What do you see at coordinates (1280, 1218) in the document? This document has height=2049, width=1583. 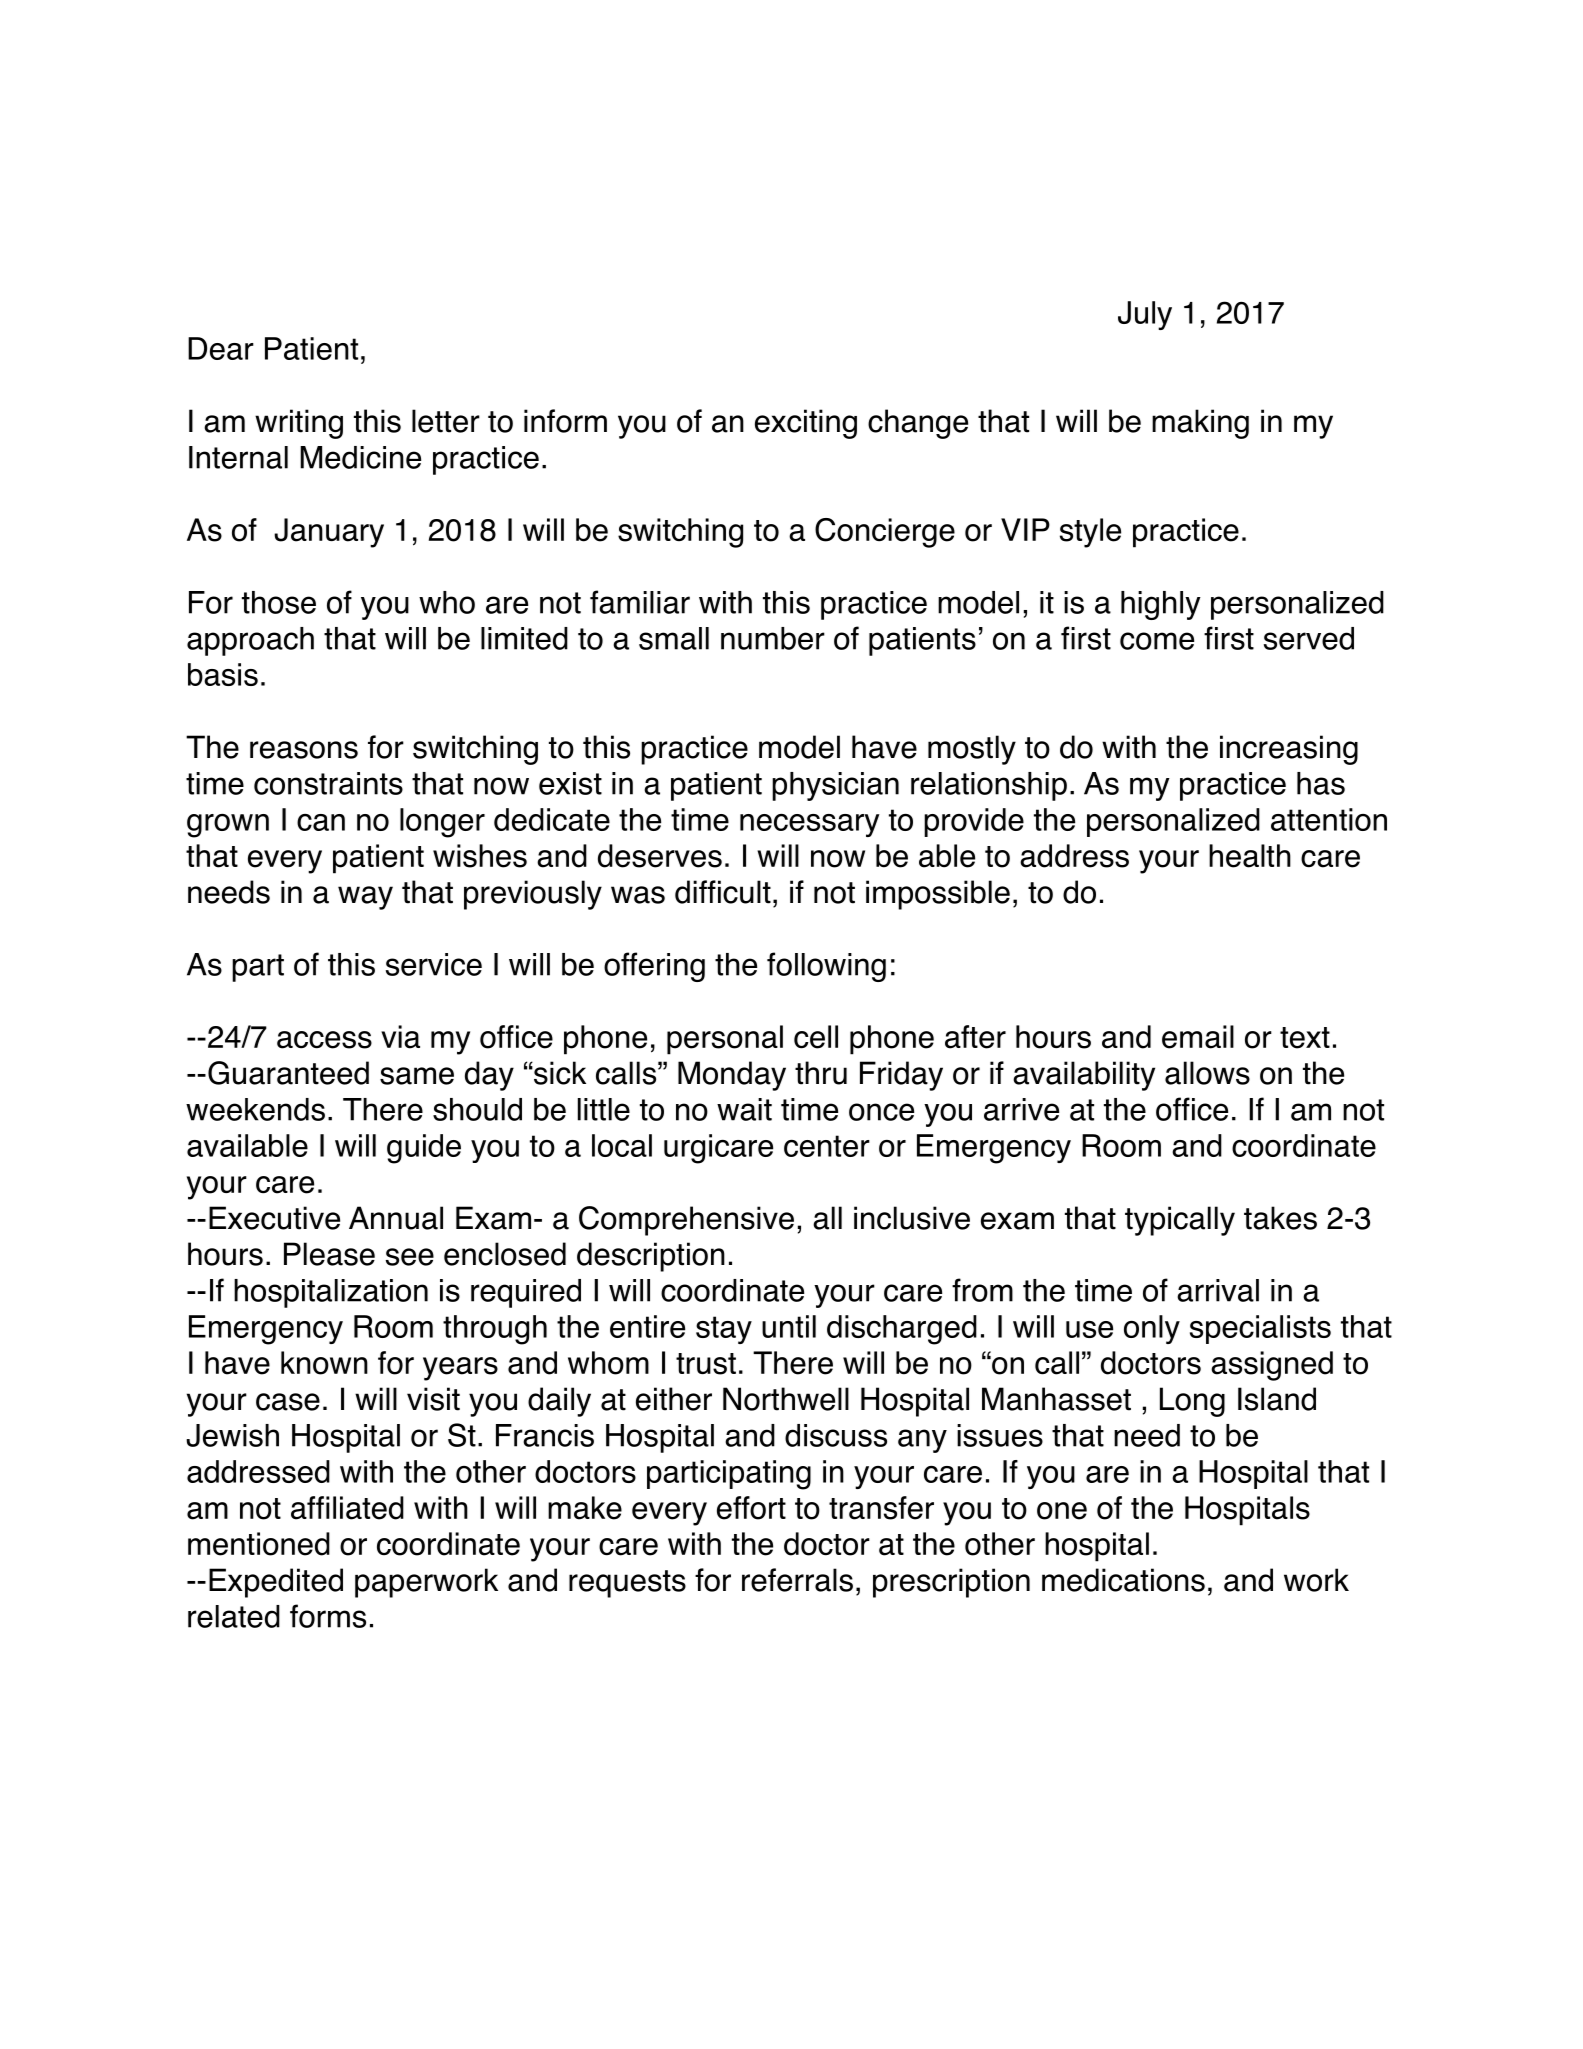 I see `takes` at bounding box center [1280, 1218].
